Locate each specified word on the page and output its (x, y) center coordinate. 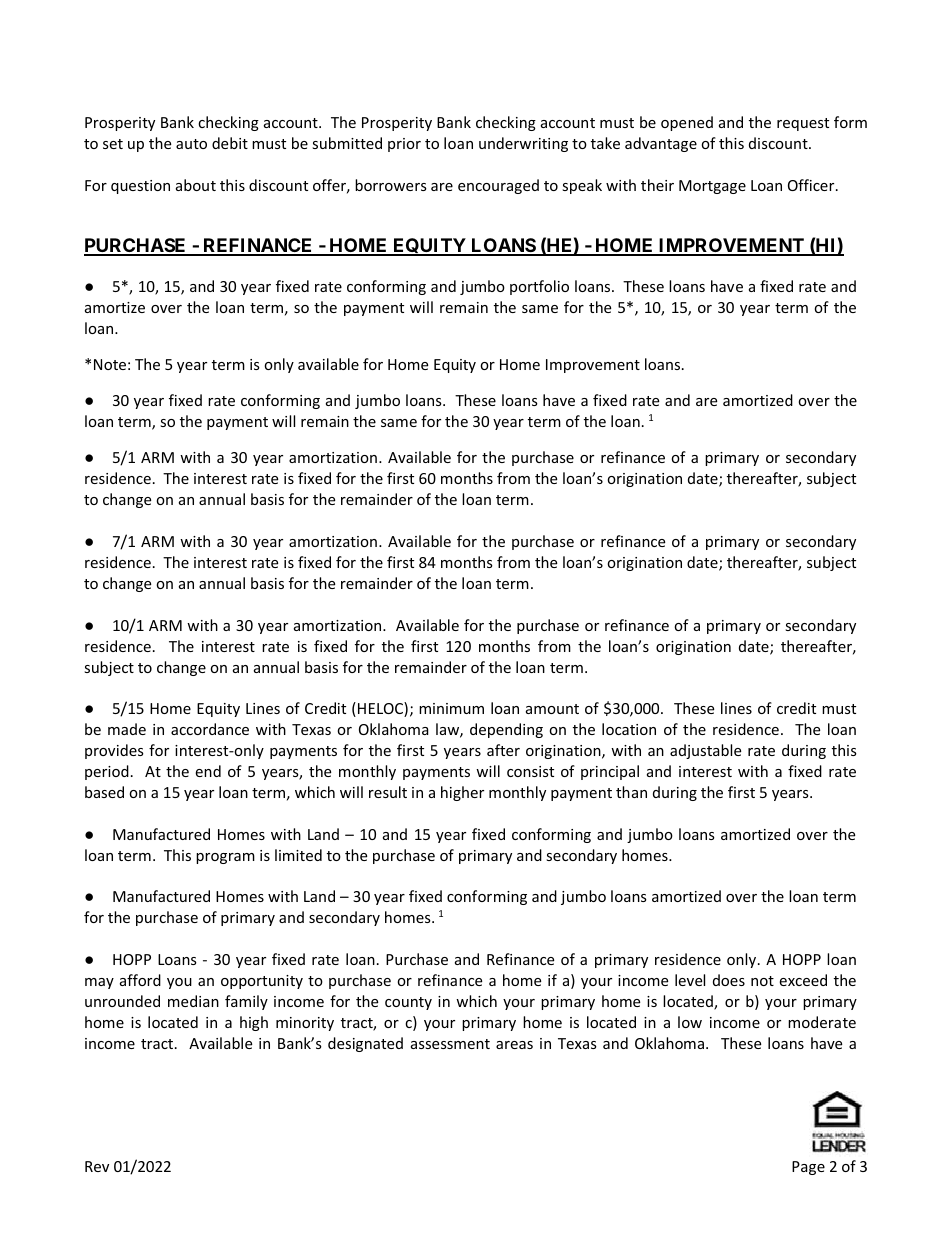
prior (404, 145)
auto (191, 144)
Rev (97, 1166)
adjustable (705, 751)
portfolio (539, 287)
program (225, 858)
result (388, 792)
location (629, 729)
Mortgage (712, 187)
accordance (210, 729)
